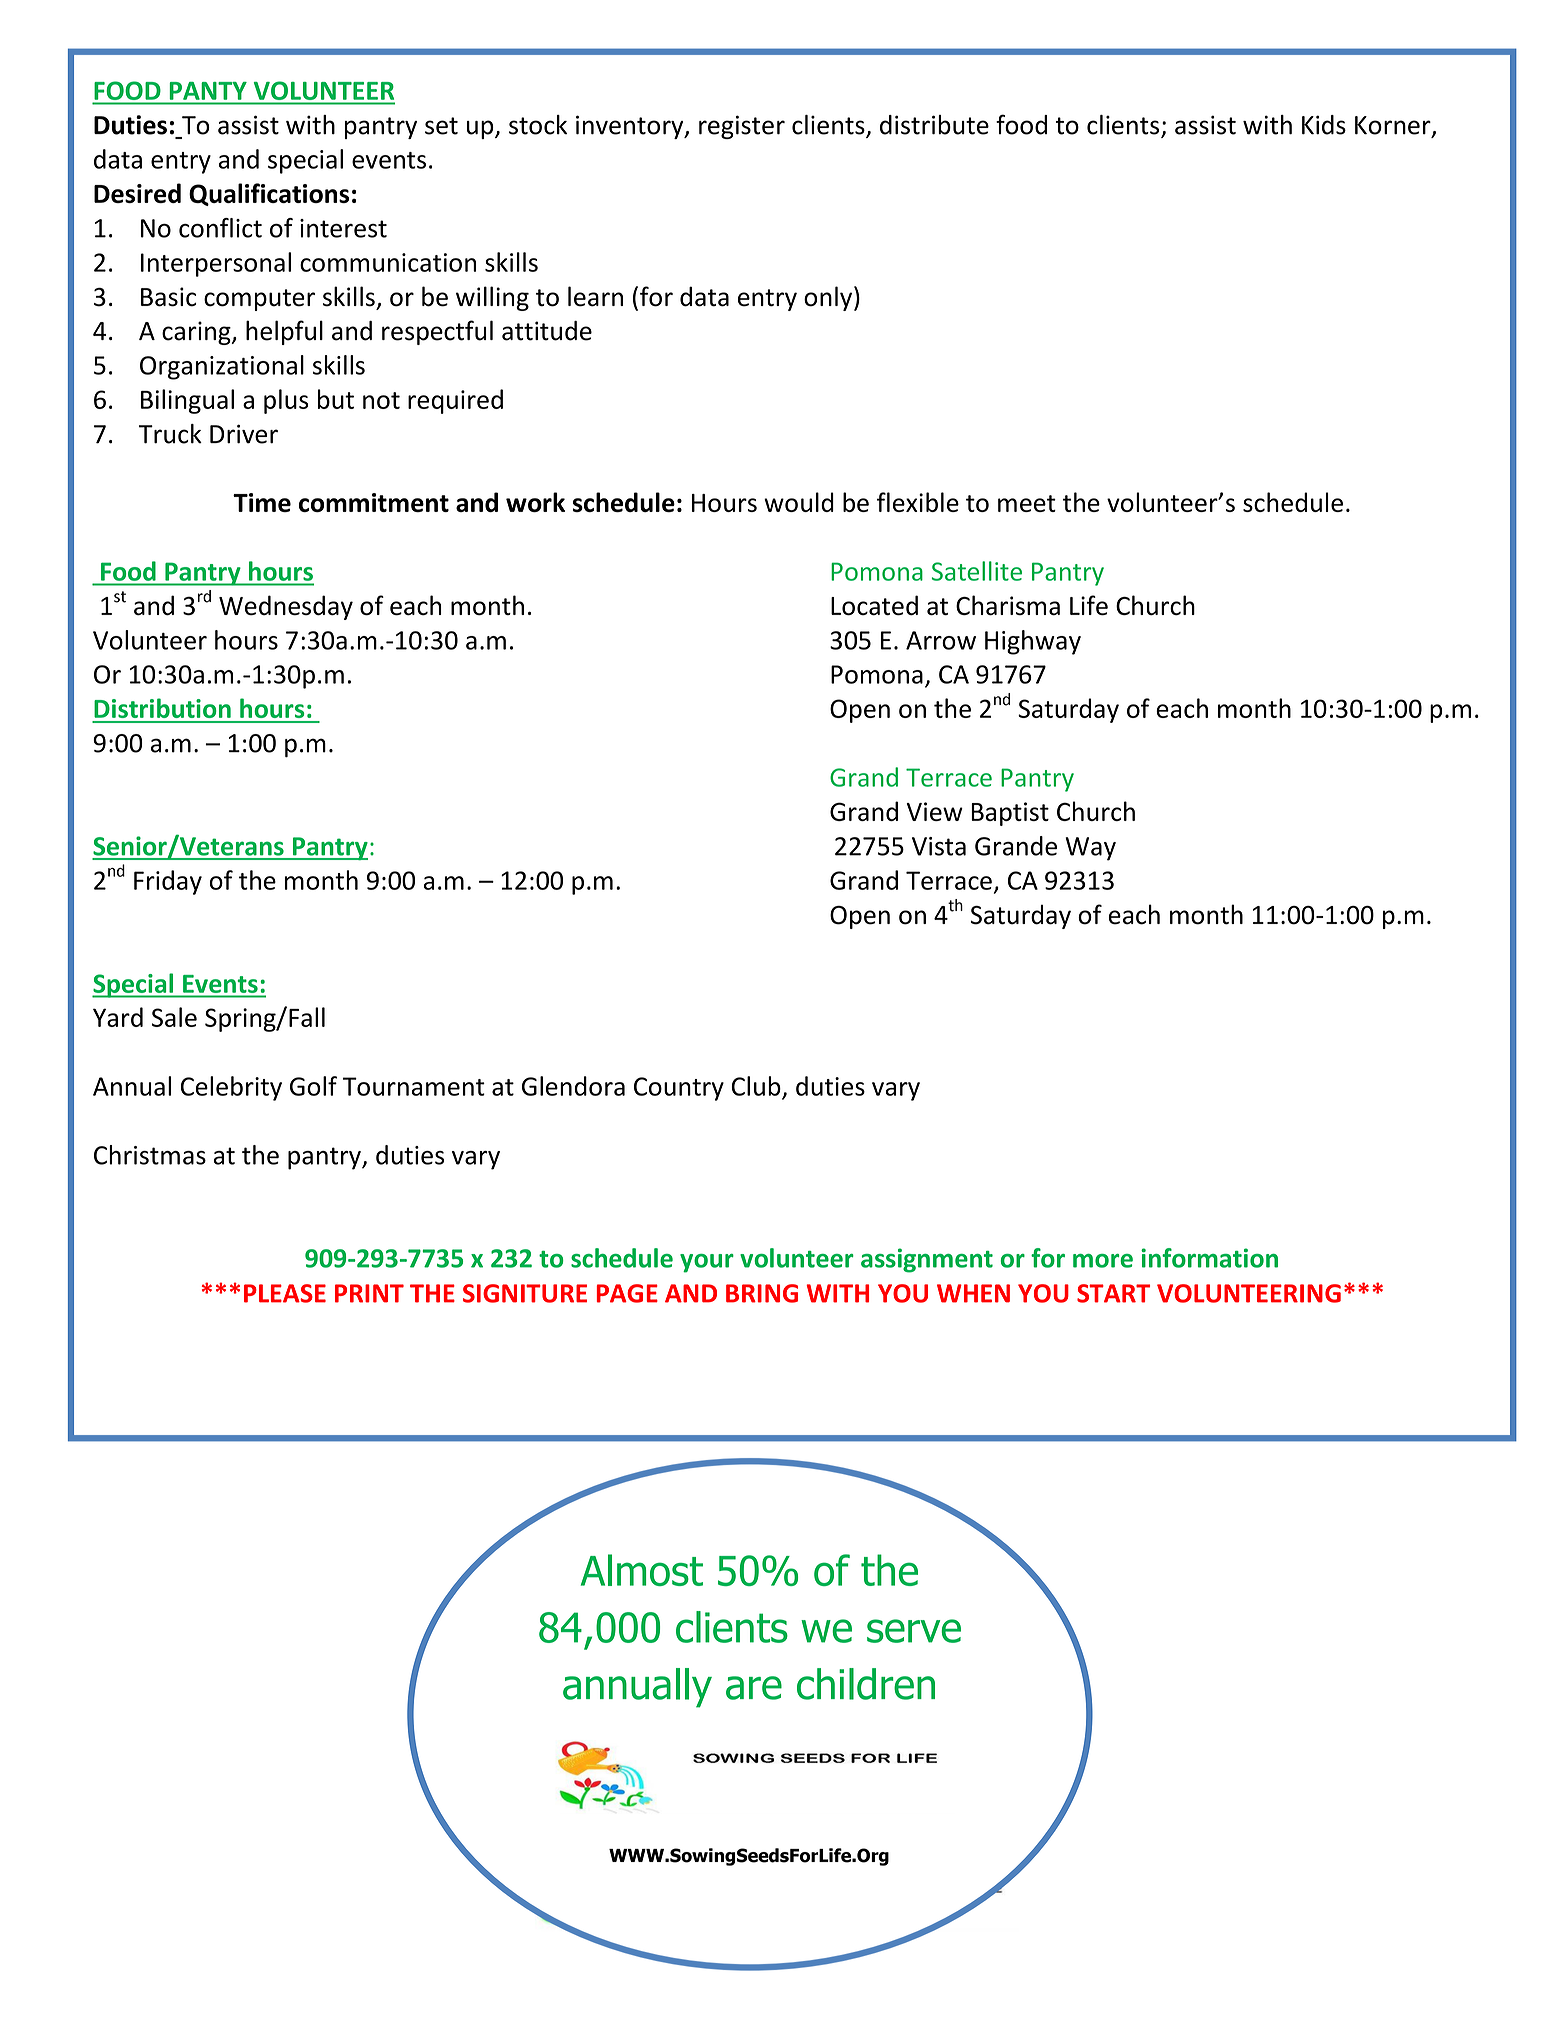  Describe the element at coordinates (799, 502) in the document. I see `would` at that location.
